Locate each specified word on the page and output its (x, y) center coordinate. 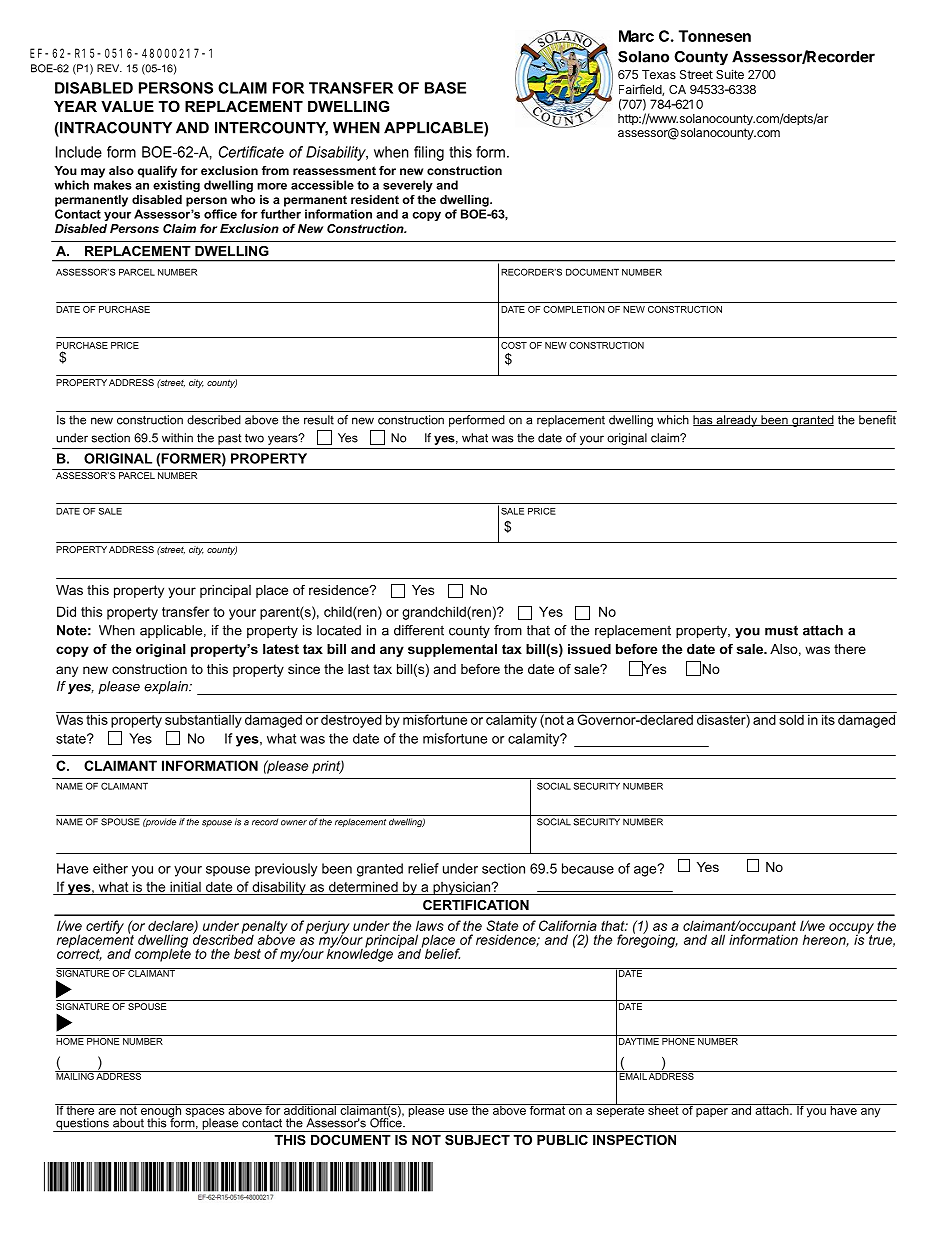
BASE (445, 88)
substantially (203, 720)
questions (82, 1125)
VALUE (127, 106)
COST (514, 345)
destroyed (351, 720)
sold (791, 718)
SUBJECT (477, 1140)
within (177, 438)
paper (712, 1112)
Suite (730, 74)
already (736, 421)
